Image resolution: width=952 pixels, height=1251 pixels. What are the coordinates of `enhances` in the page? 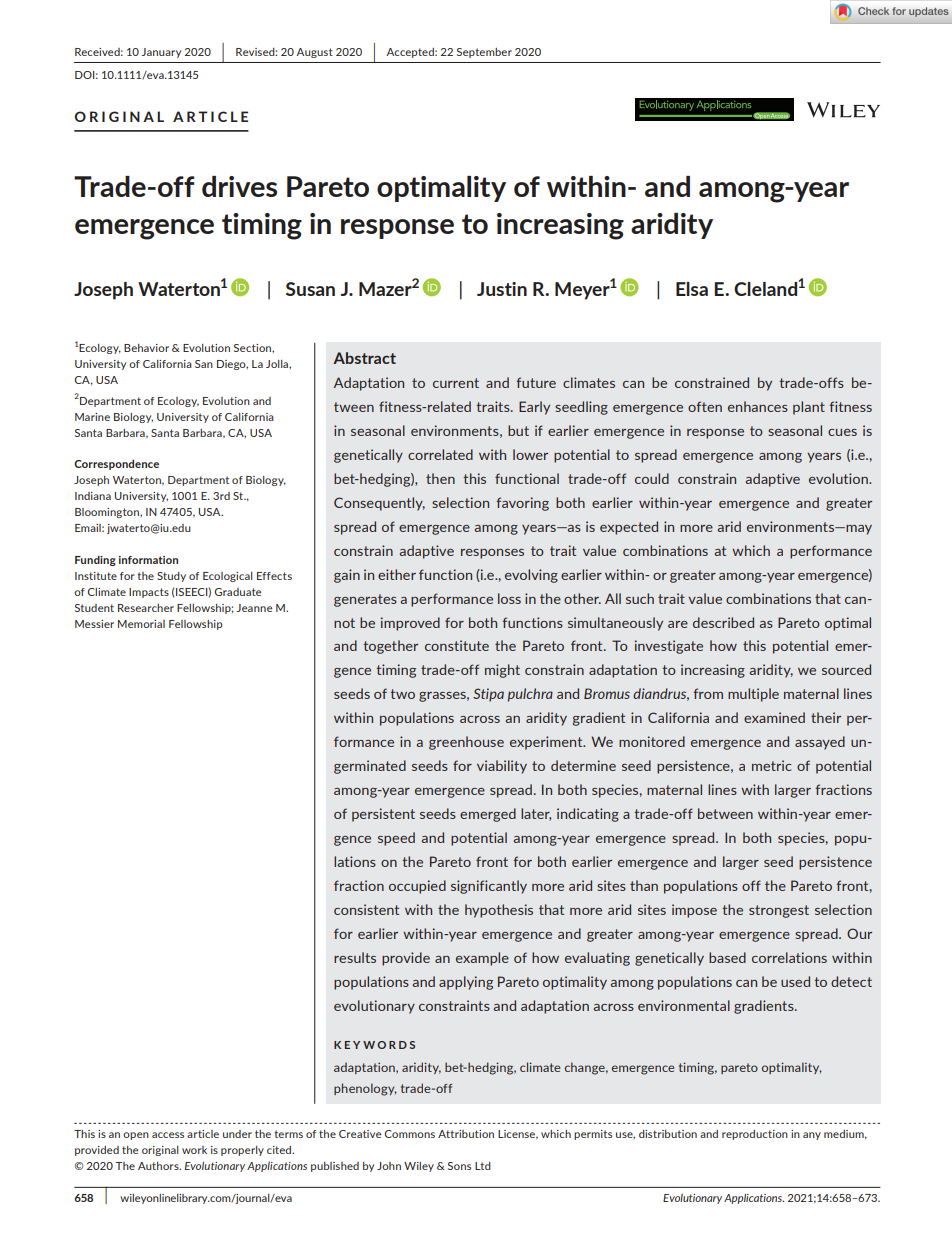 It's located at (758, 406).
